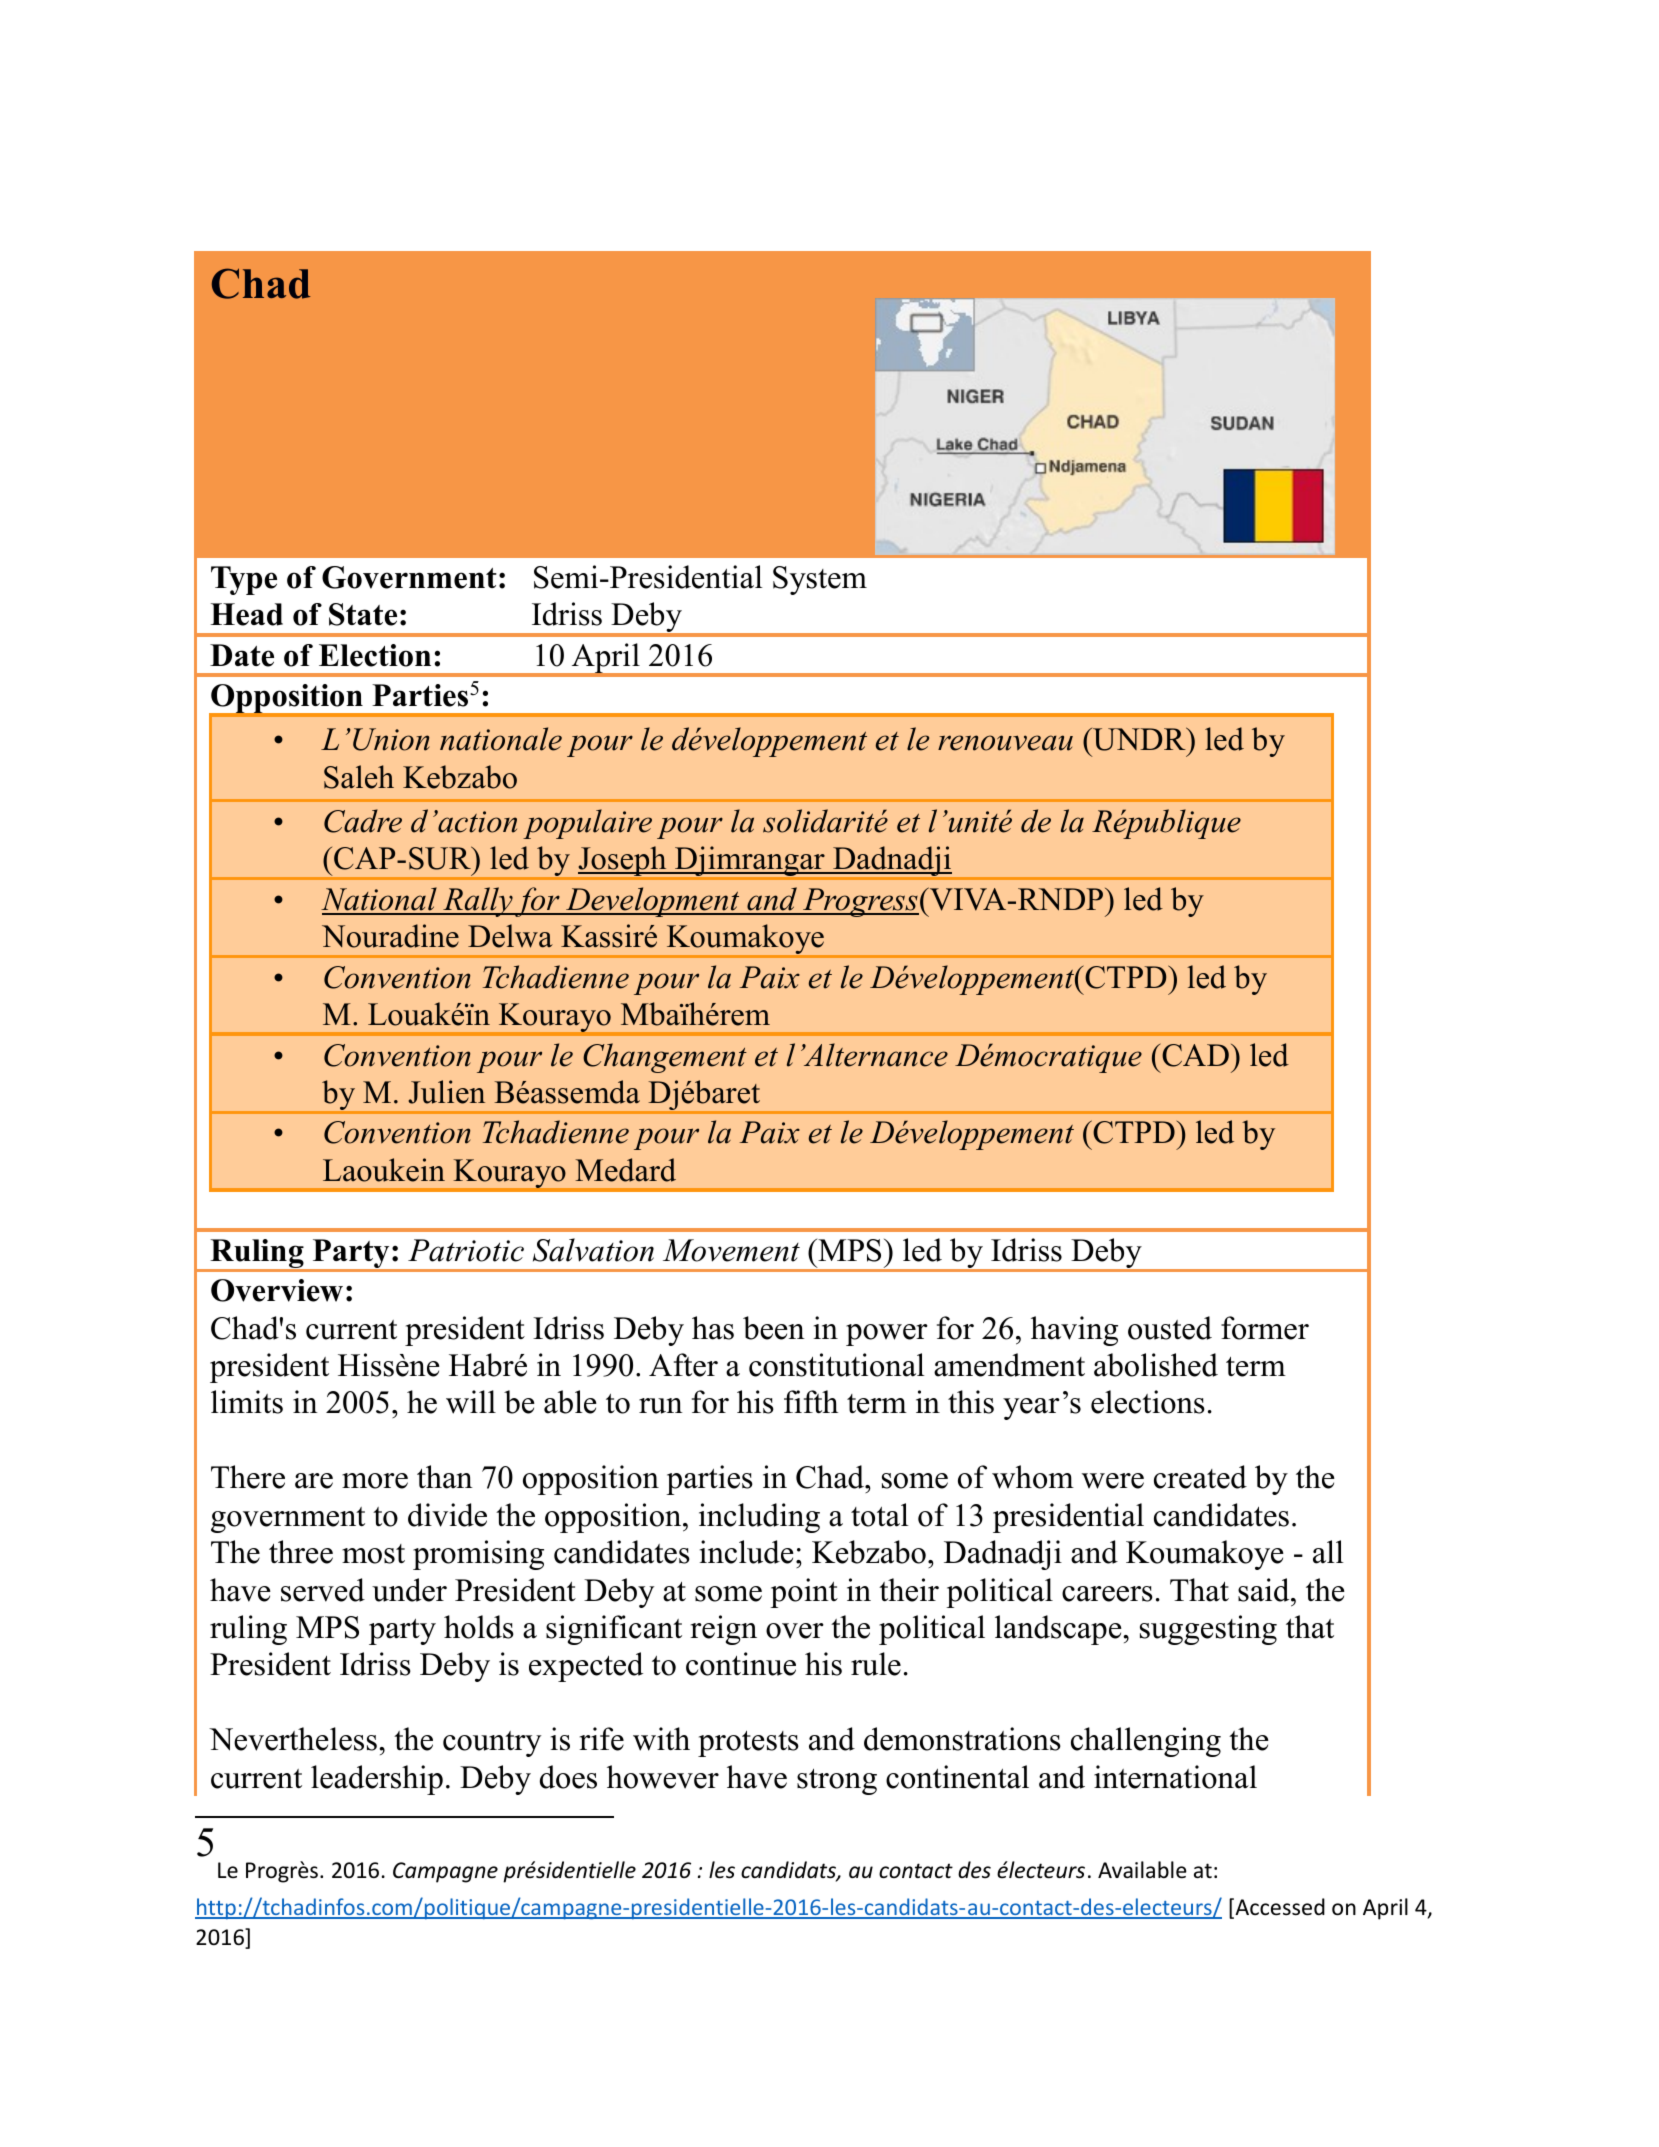  I want to click on strong, so click(837, 1782).
